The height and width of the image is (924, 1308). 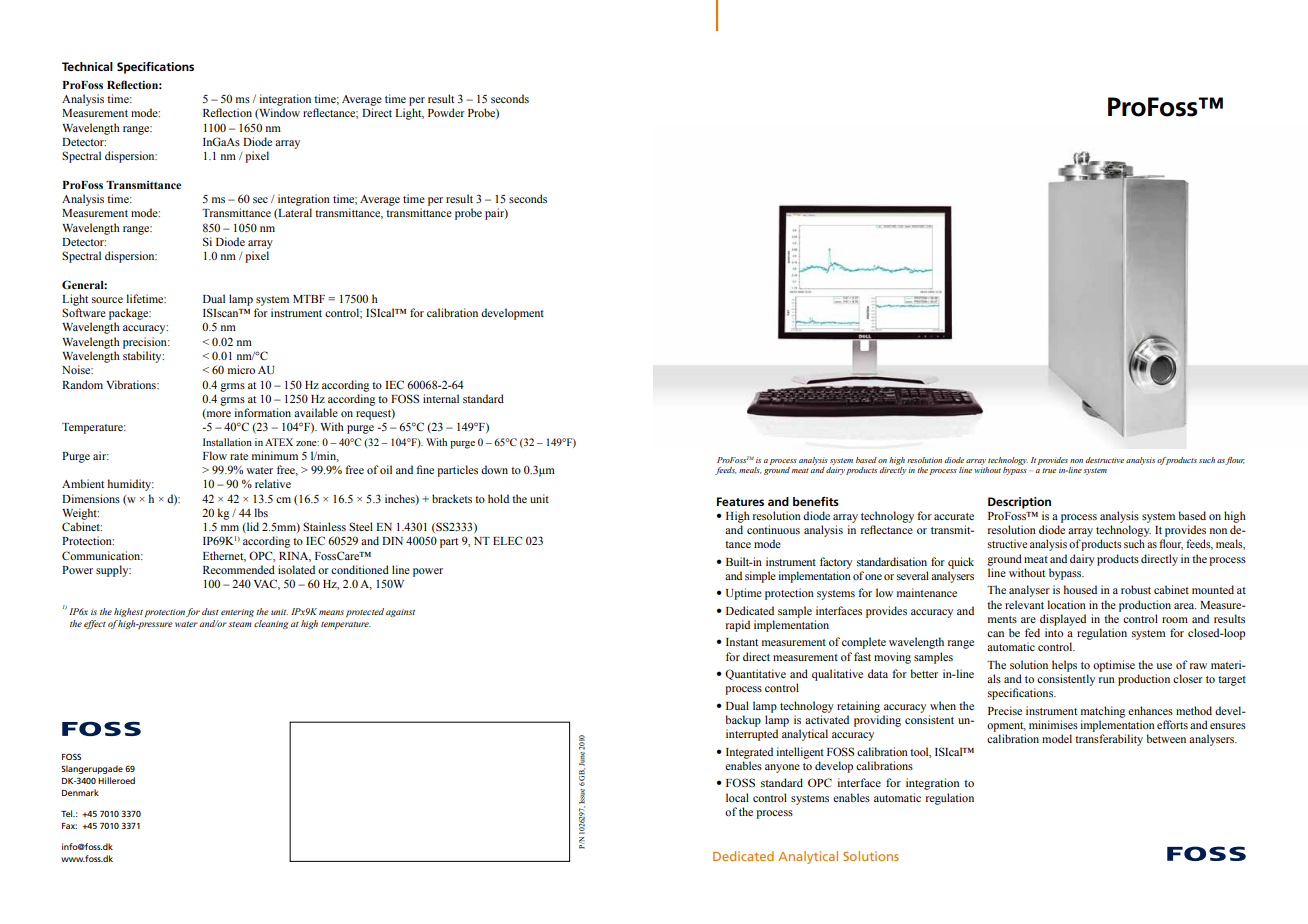 I want to click on Technical, so click(x=87, y=66).
